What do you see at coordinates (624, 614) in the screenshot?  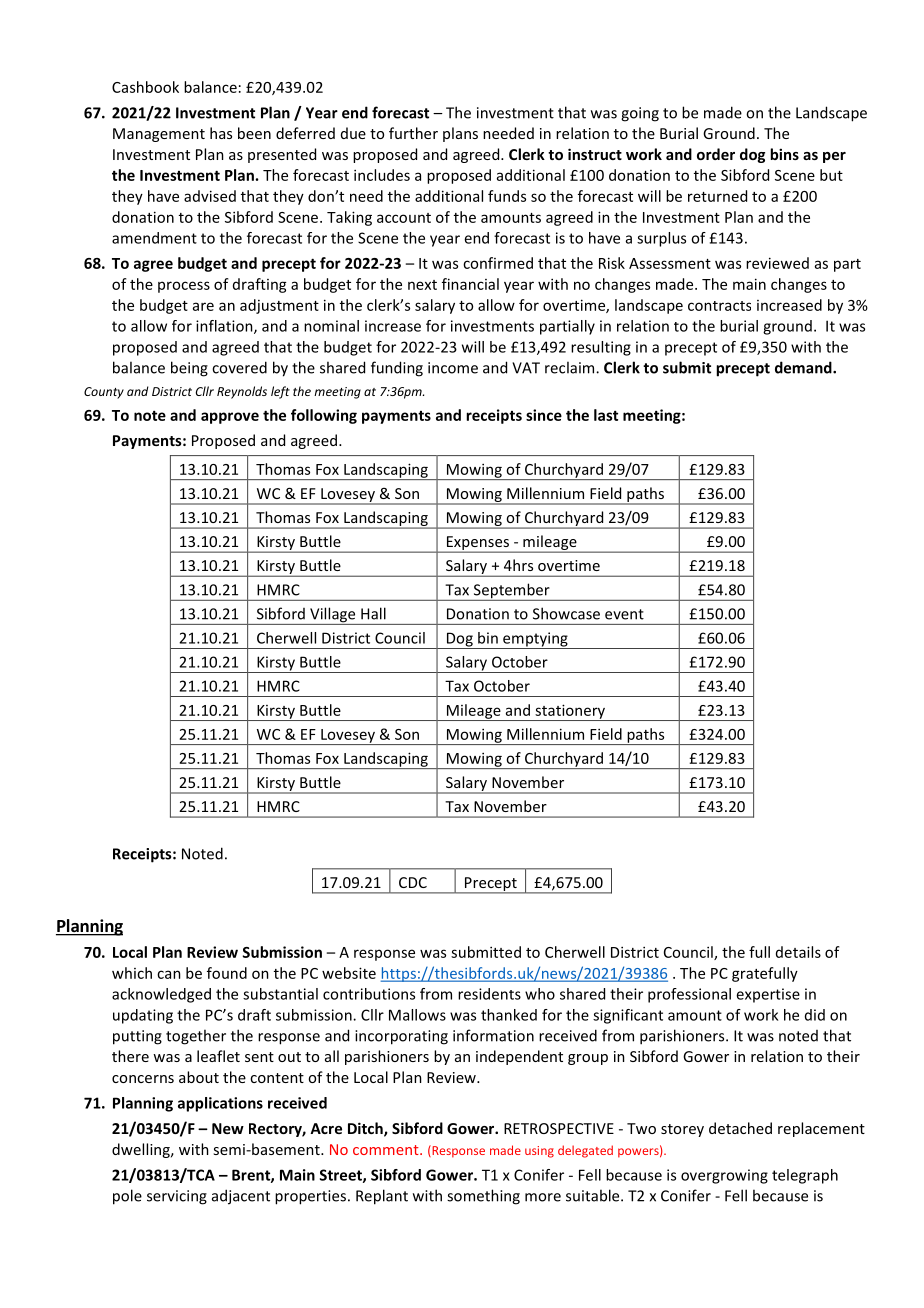 I see `event` at bounding box center [624, 614].
